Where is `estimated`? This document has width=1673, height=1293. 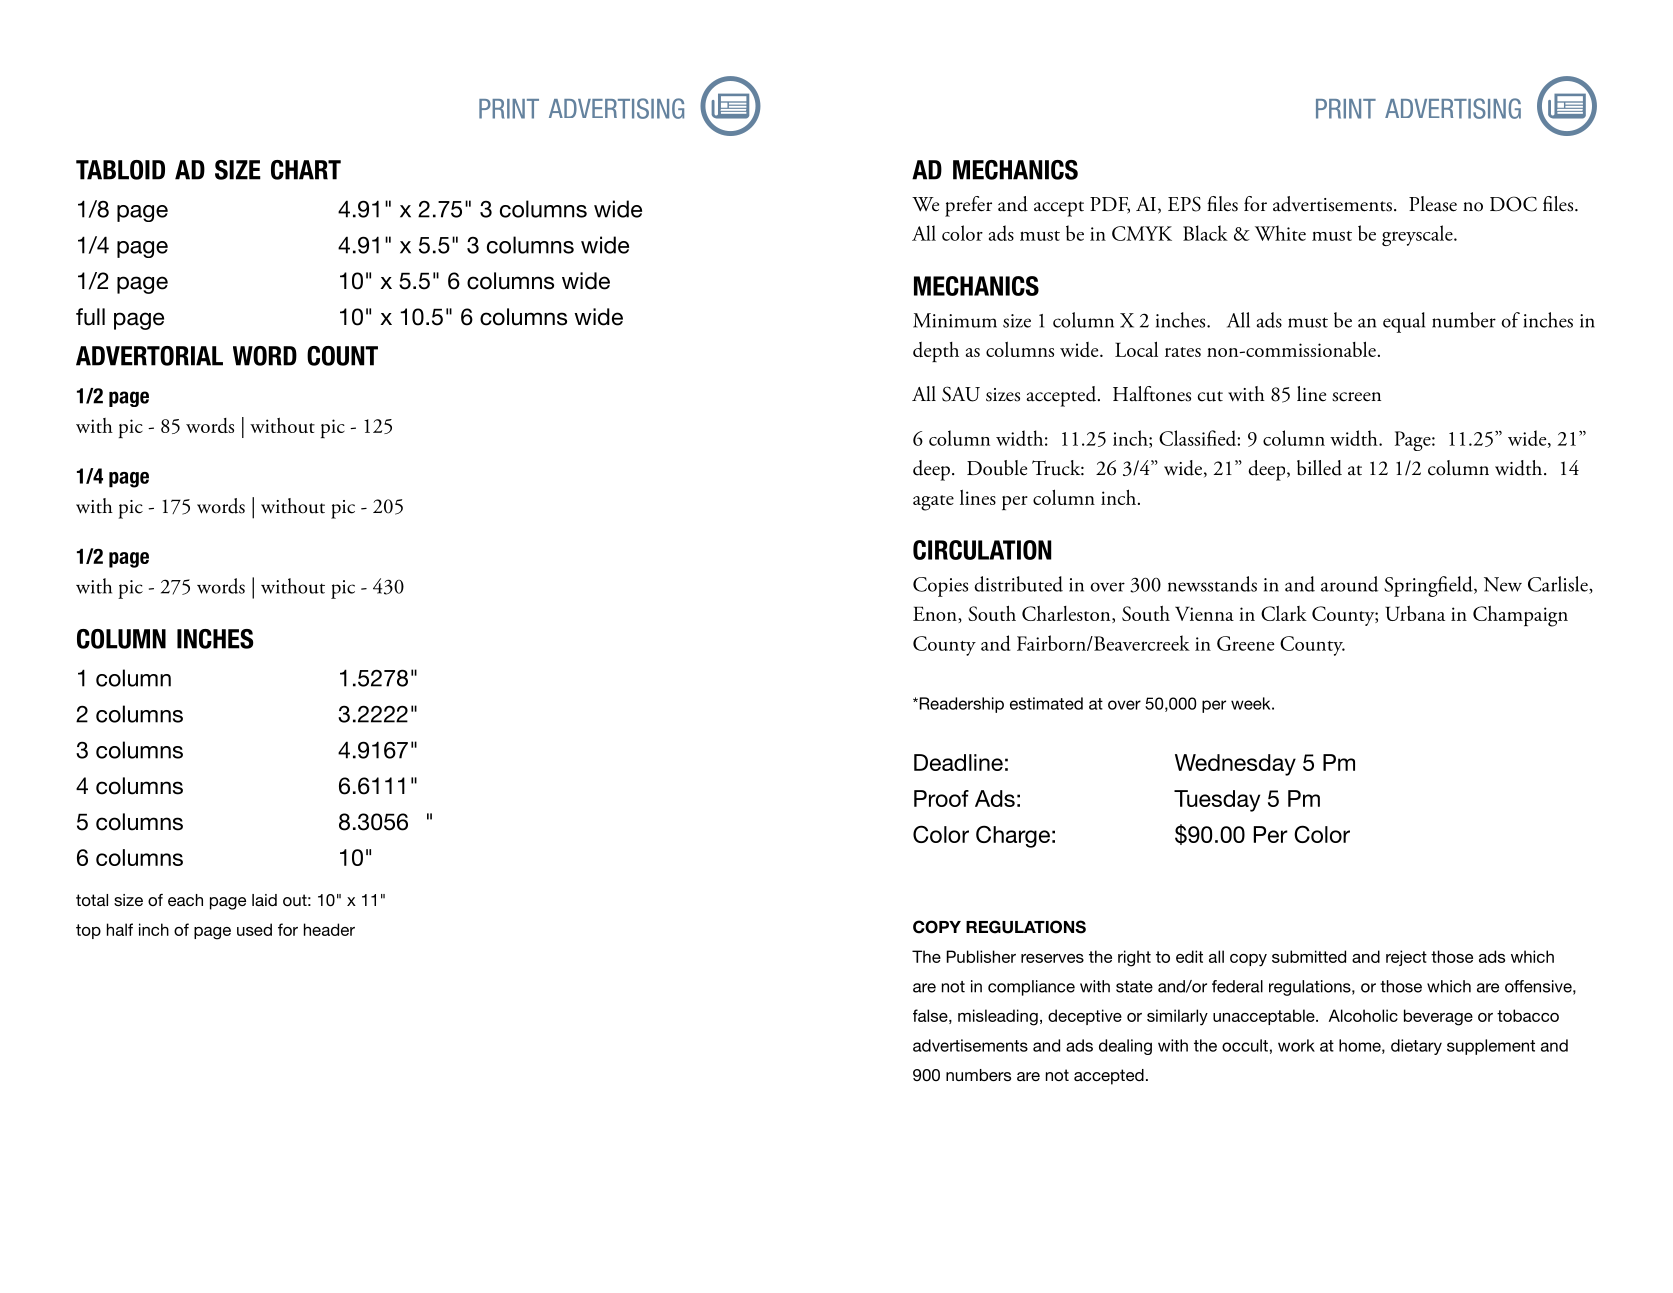 estimated is located at coordinates (1046, 703).
